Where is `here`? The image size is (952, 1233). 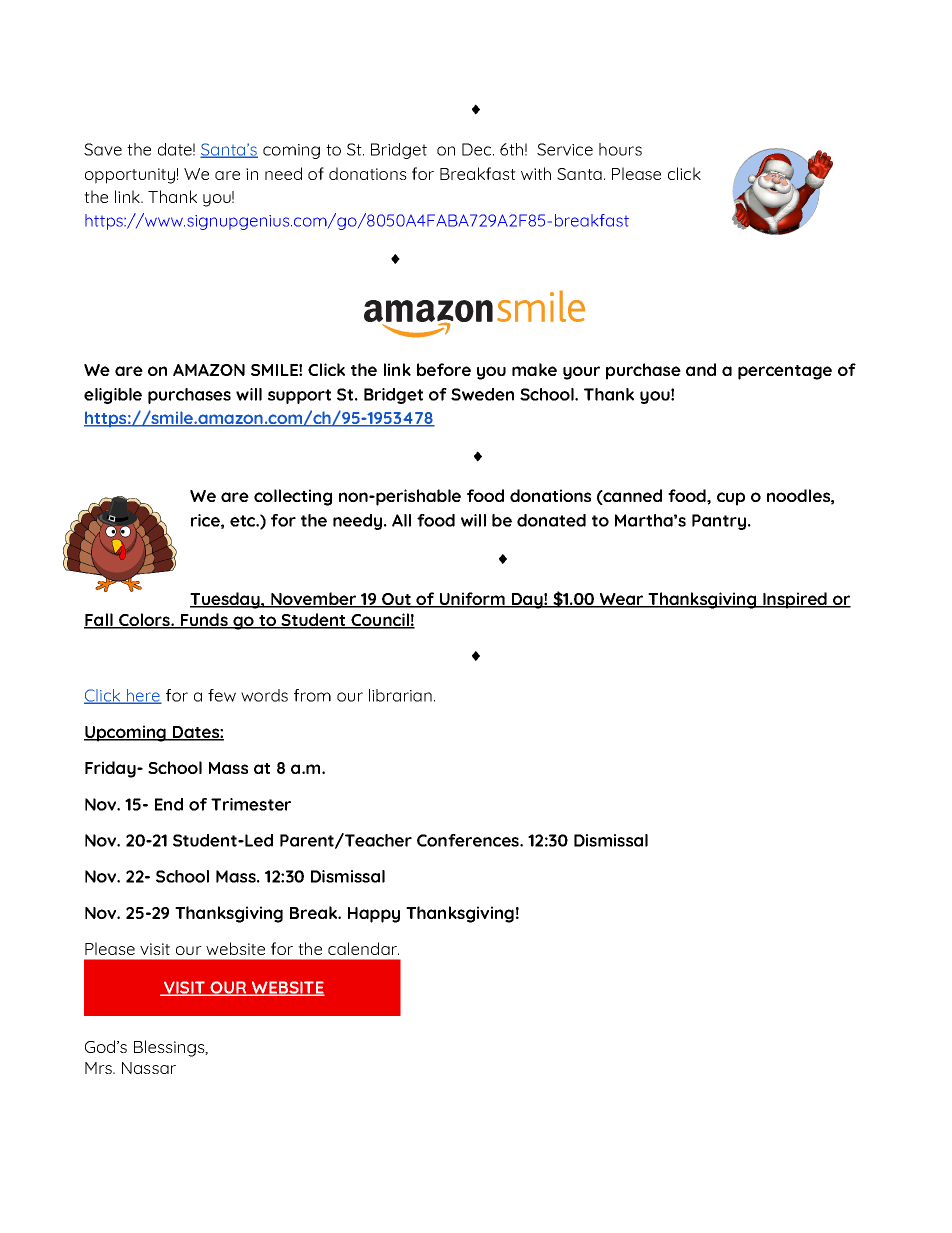 here is located at coordinates (143, 696).
